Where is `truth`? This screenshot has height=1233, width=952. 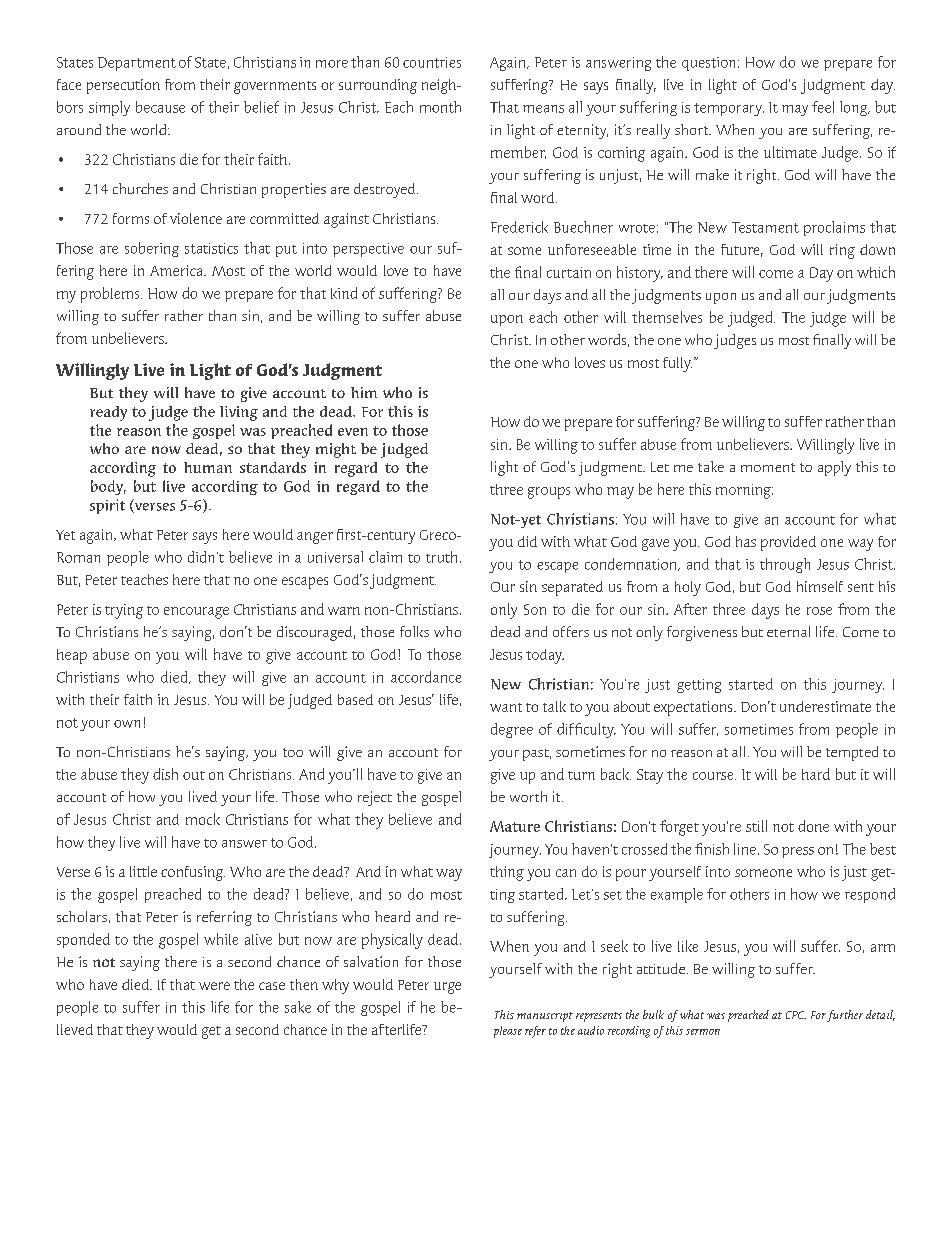 truth is located at coordinates (441, 557).
